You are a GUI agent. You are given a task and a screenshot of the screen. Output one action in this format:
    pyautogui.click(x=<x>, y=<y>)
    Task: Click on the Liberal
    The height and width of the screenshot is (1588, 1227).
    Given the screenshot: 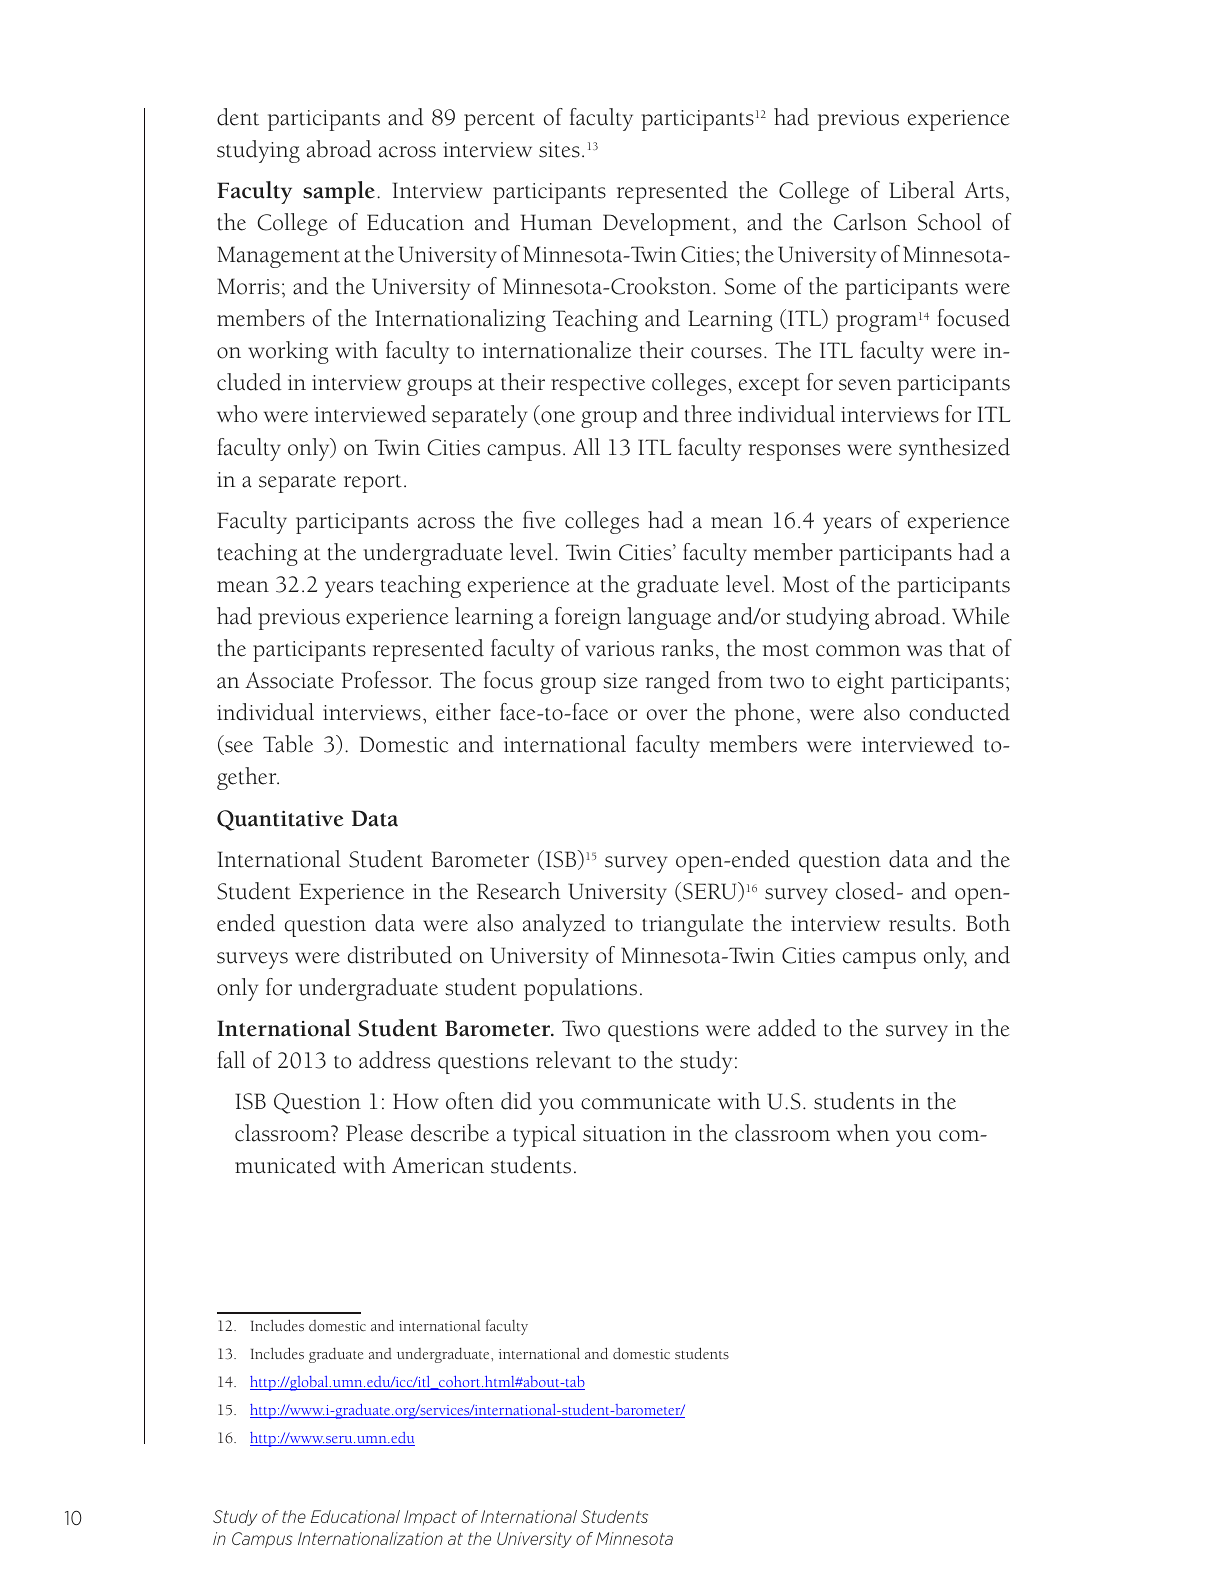 What is the action you would take?
    pyautogui.click(x=922, y=190)
